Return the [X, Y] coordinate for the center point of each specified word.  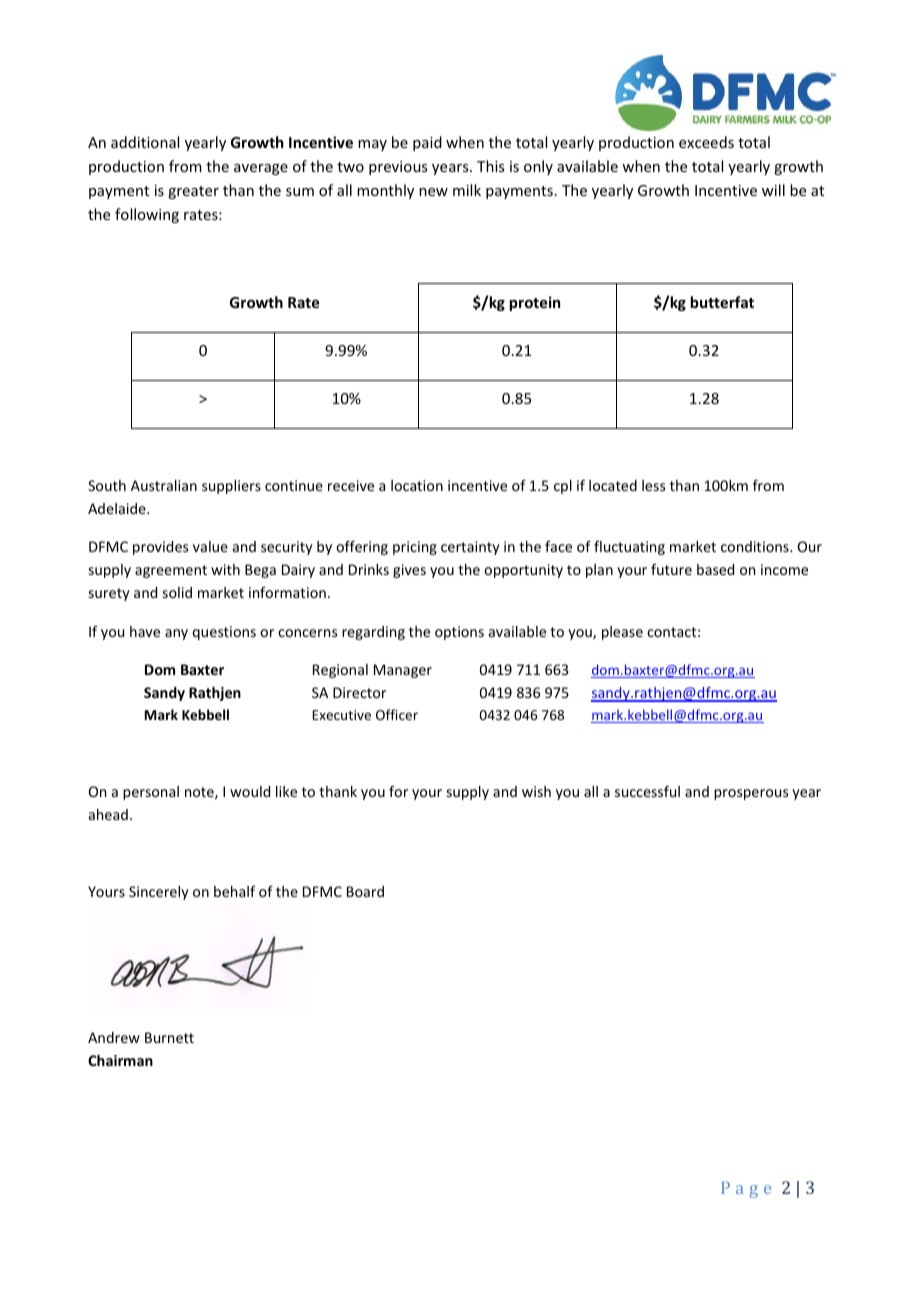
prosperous [751, 794]
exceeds [706, 142]
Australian [164, 485]
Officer [397, 714]
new [433, 192]
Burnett [169, 1037]
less [653, 485]
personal [151, 793]
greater [193, 192]
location [417, 485]
